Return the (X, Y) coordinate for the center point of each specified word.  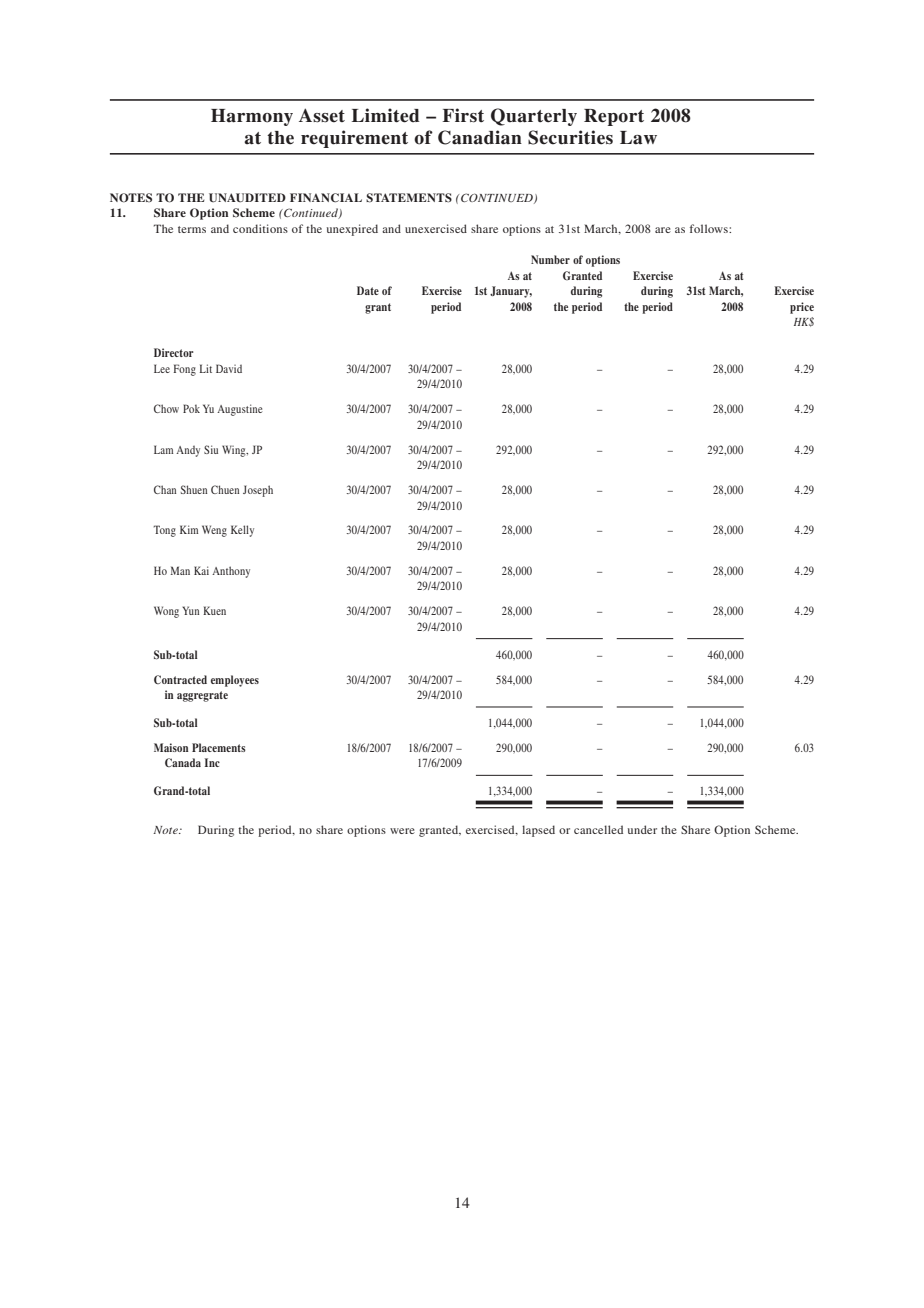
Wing (235, 451)
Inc (212, 762)
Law (638, 138)
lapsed (538, 831)
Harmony (252, 117)
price (802, 308)
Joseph (258, 491)
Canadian (480, 137)
